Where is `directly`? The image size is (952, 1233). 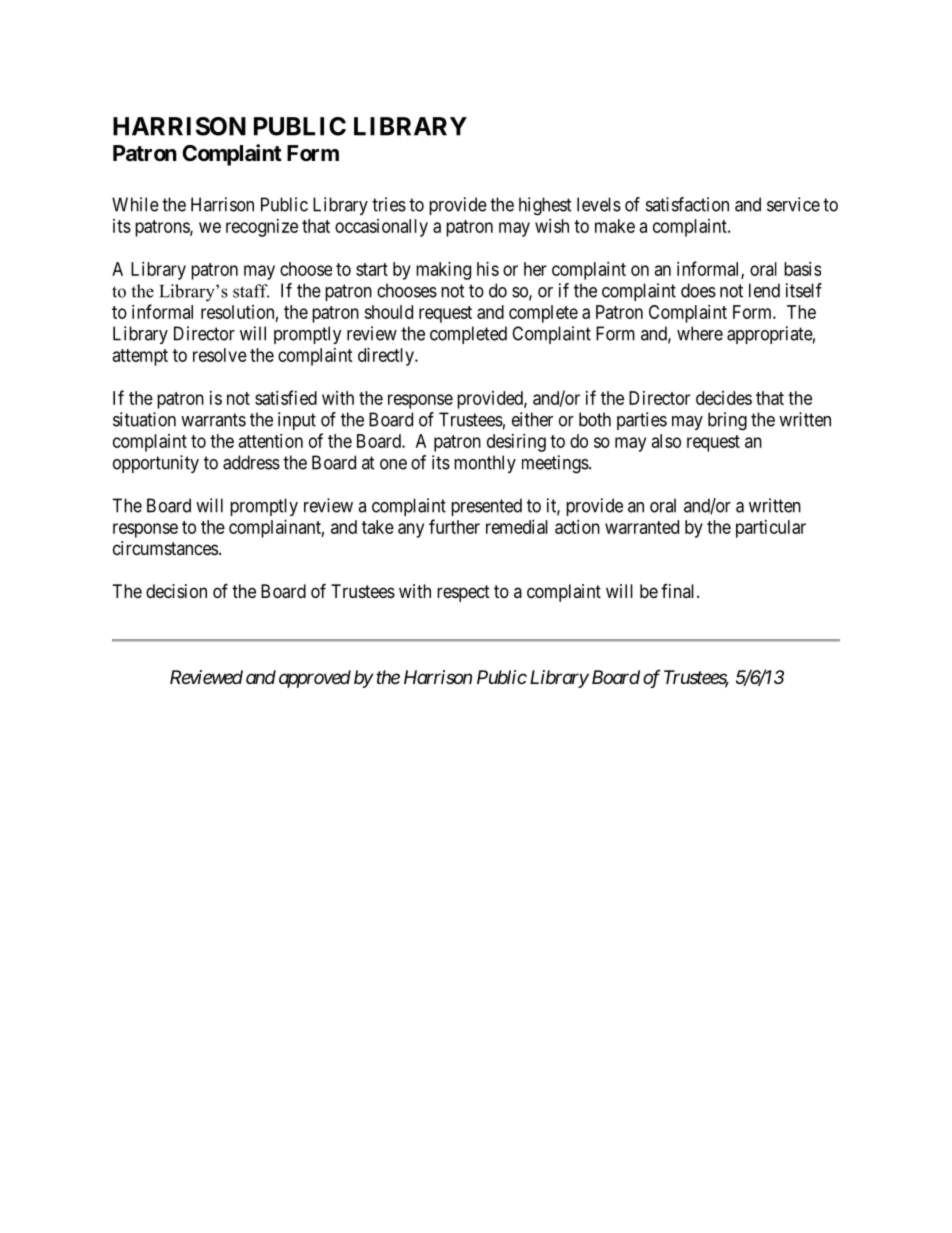
directly is located at coordinates (387, 357).
